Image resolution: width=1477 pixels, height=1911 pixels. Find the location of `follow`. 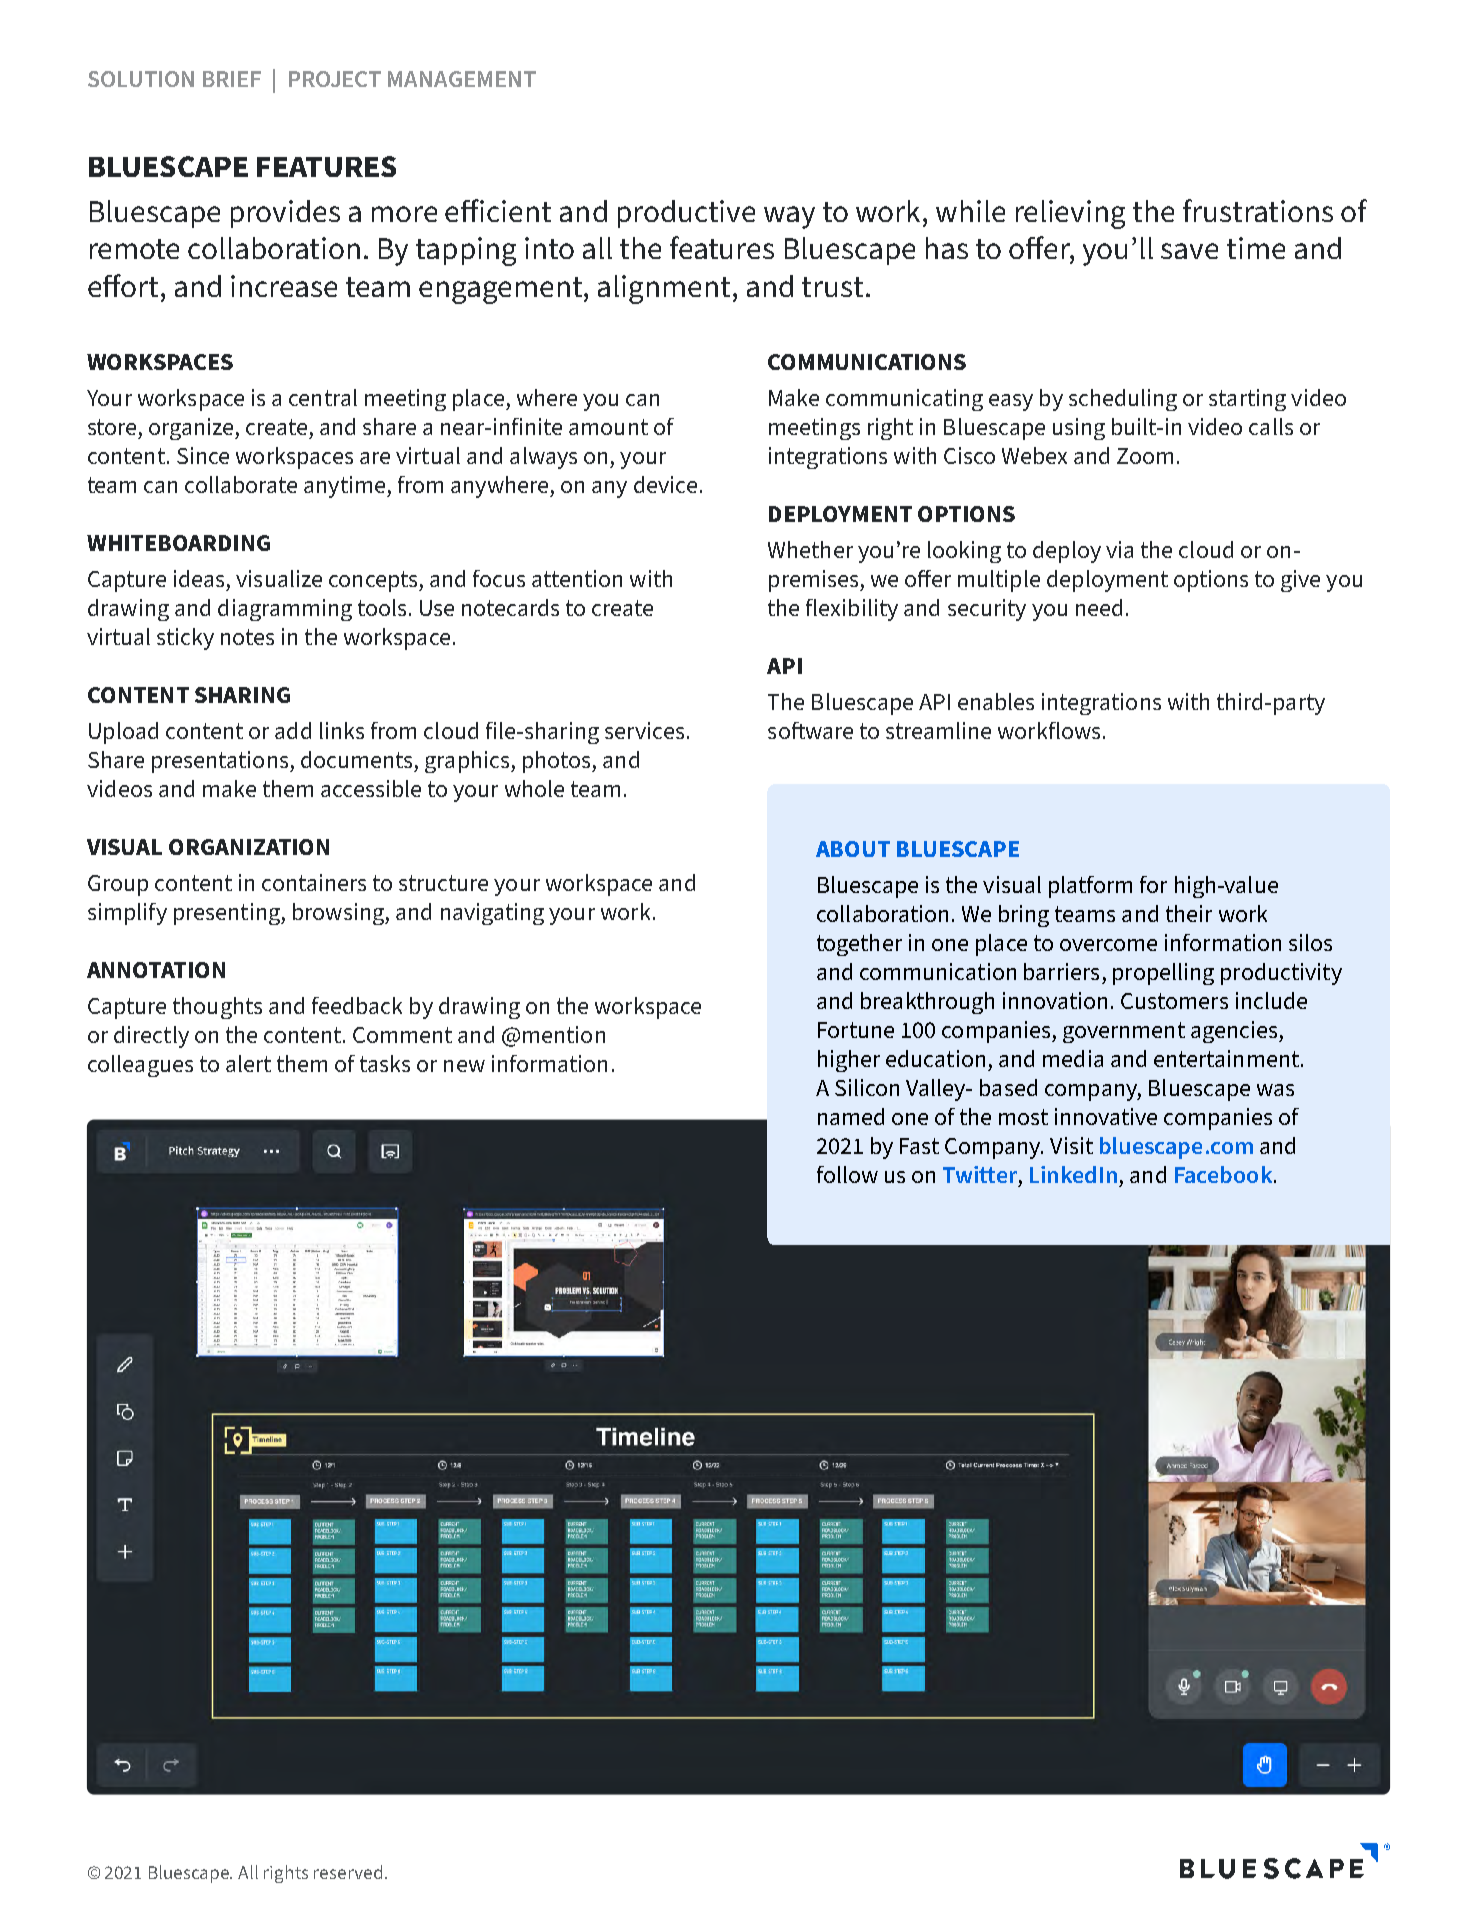

follow is located at coordinates (847, 1174).
